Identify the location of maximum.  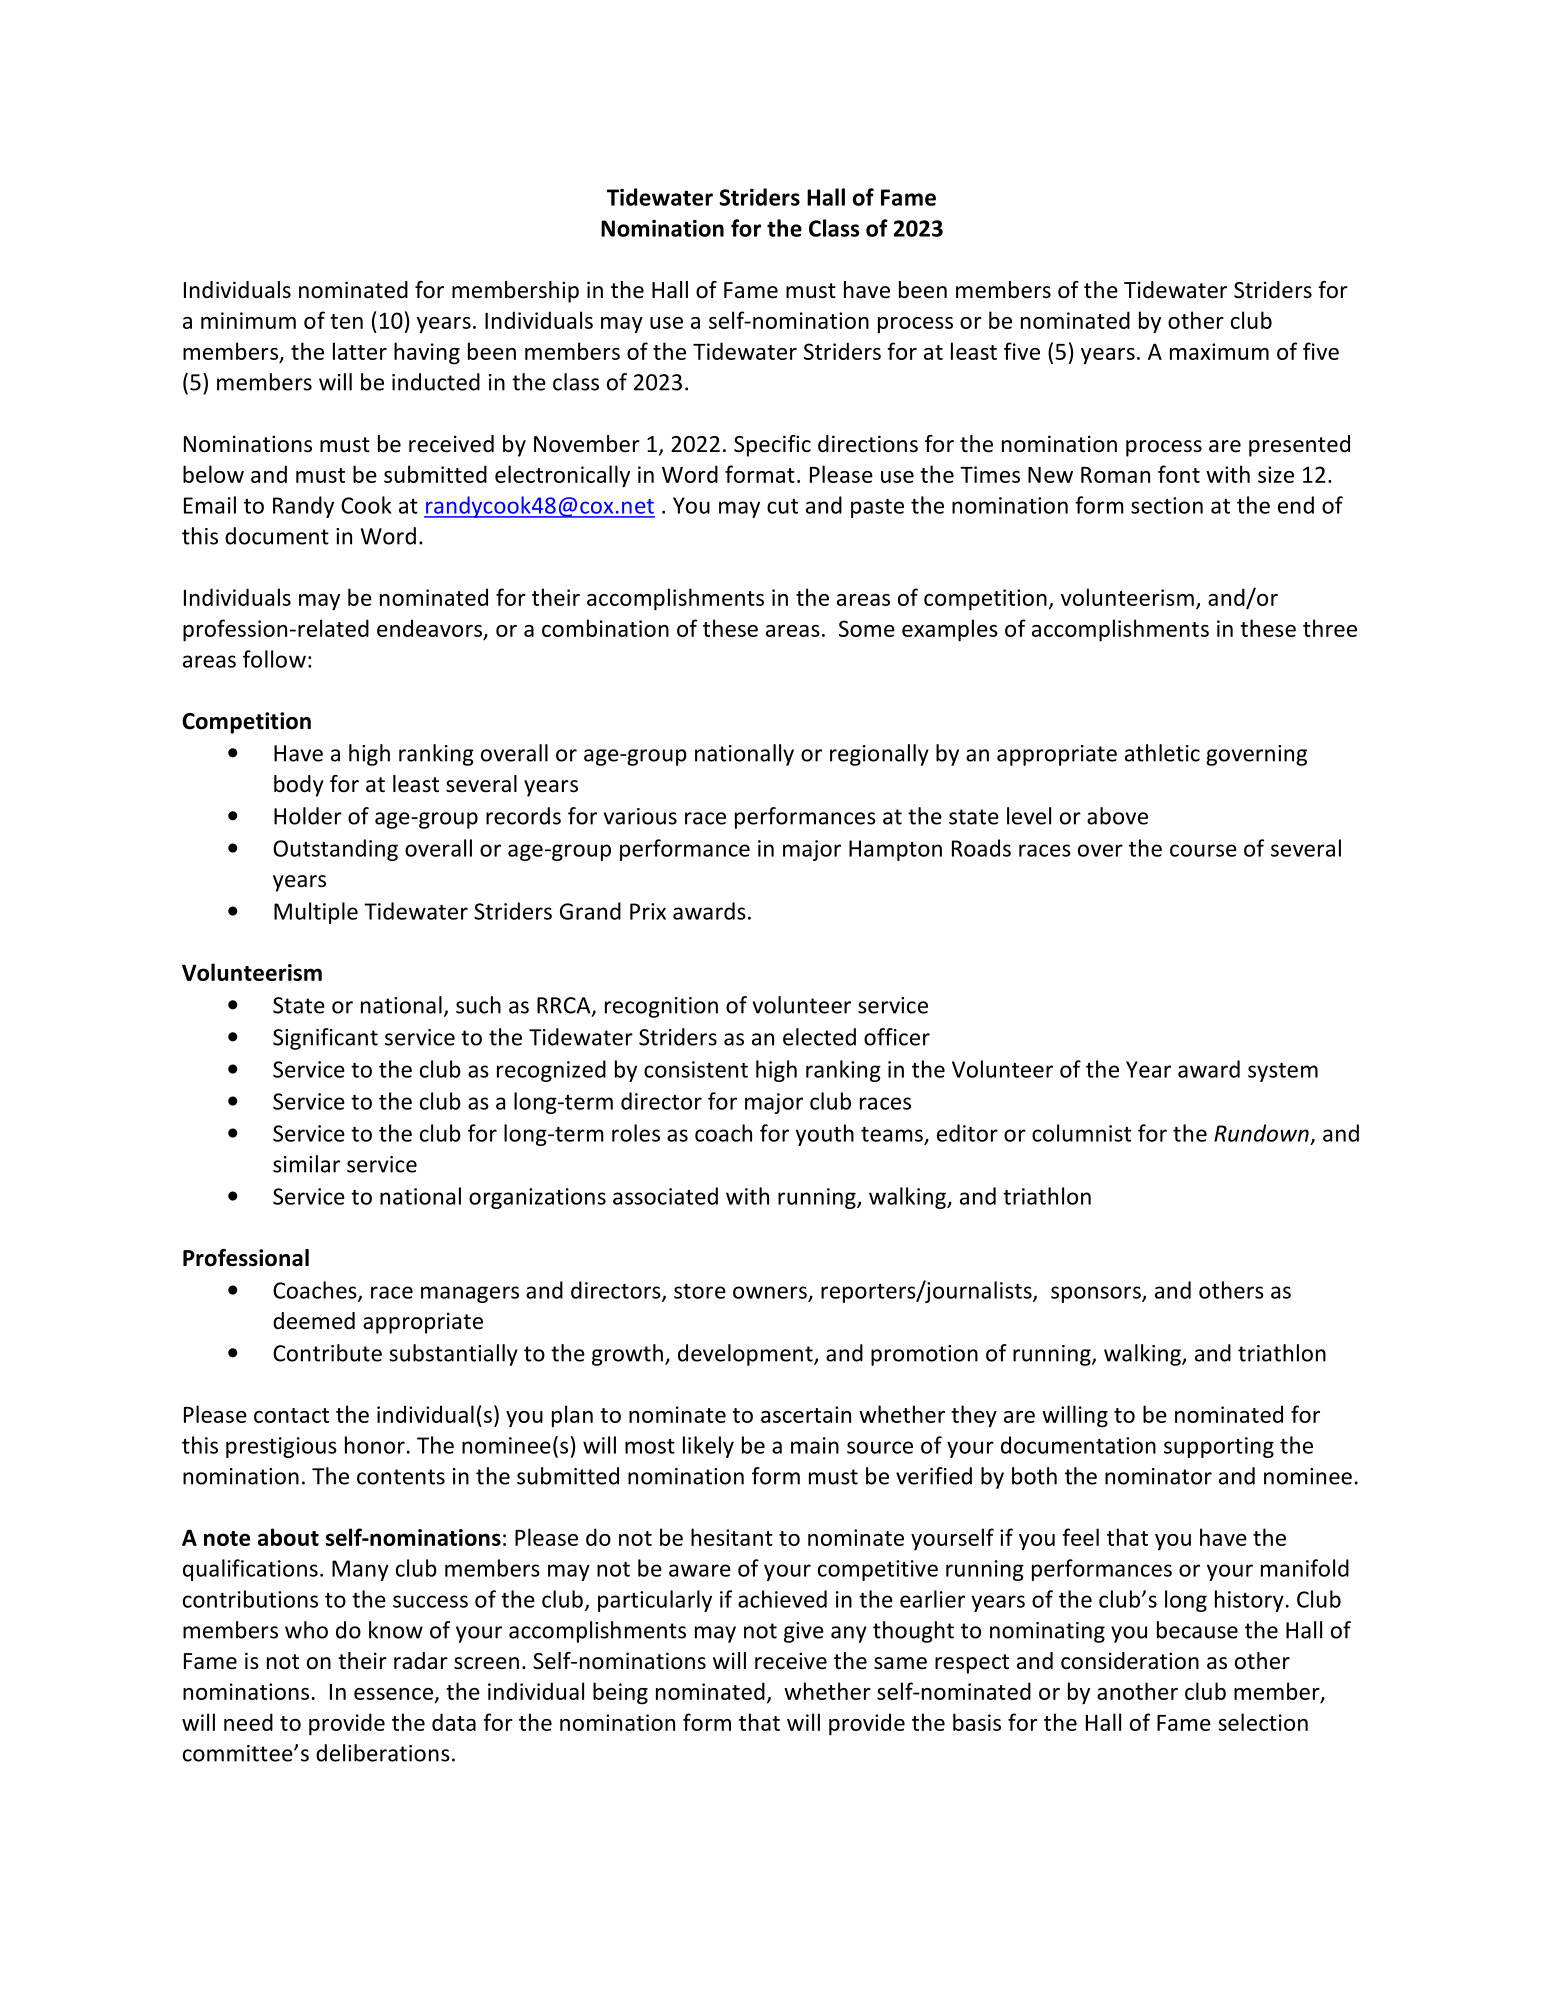
(1219, 351).
